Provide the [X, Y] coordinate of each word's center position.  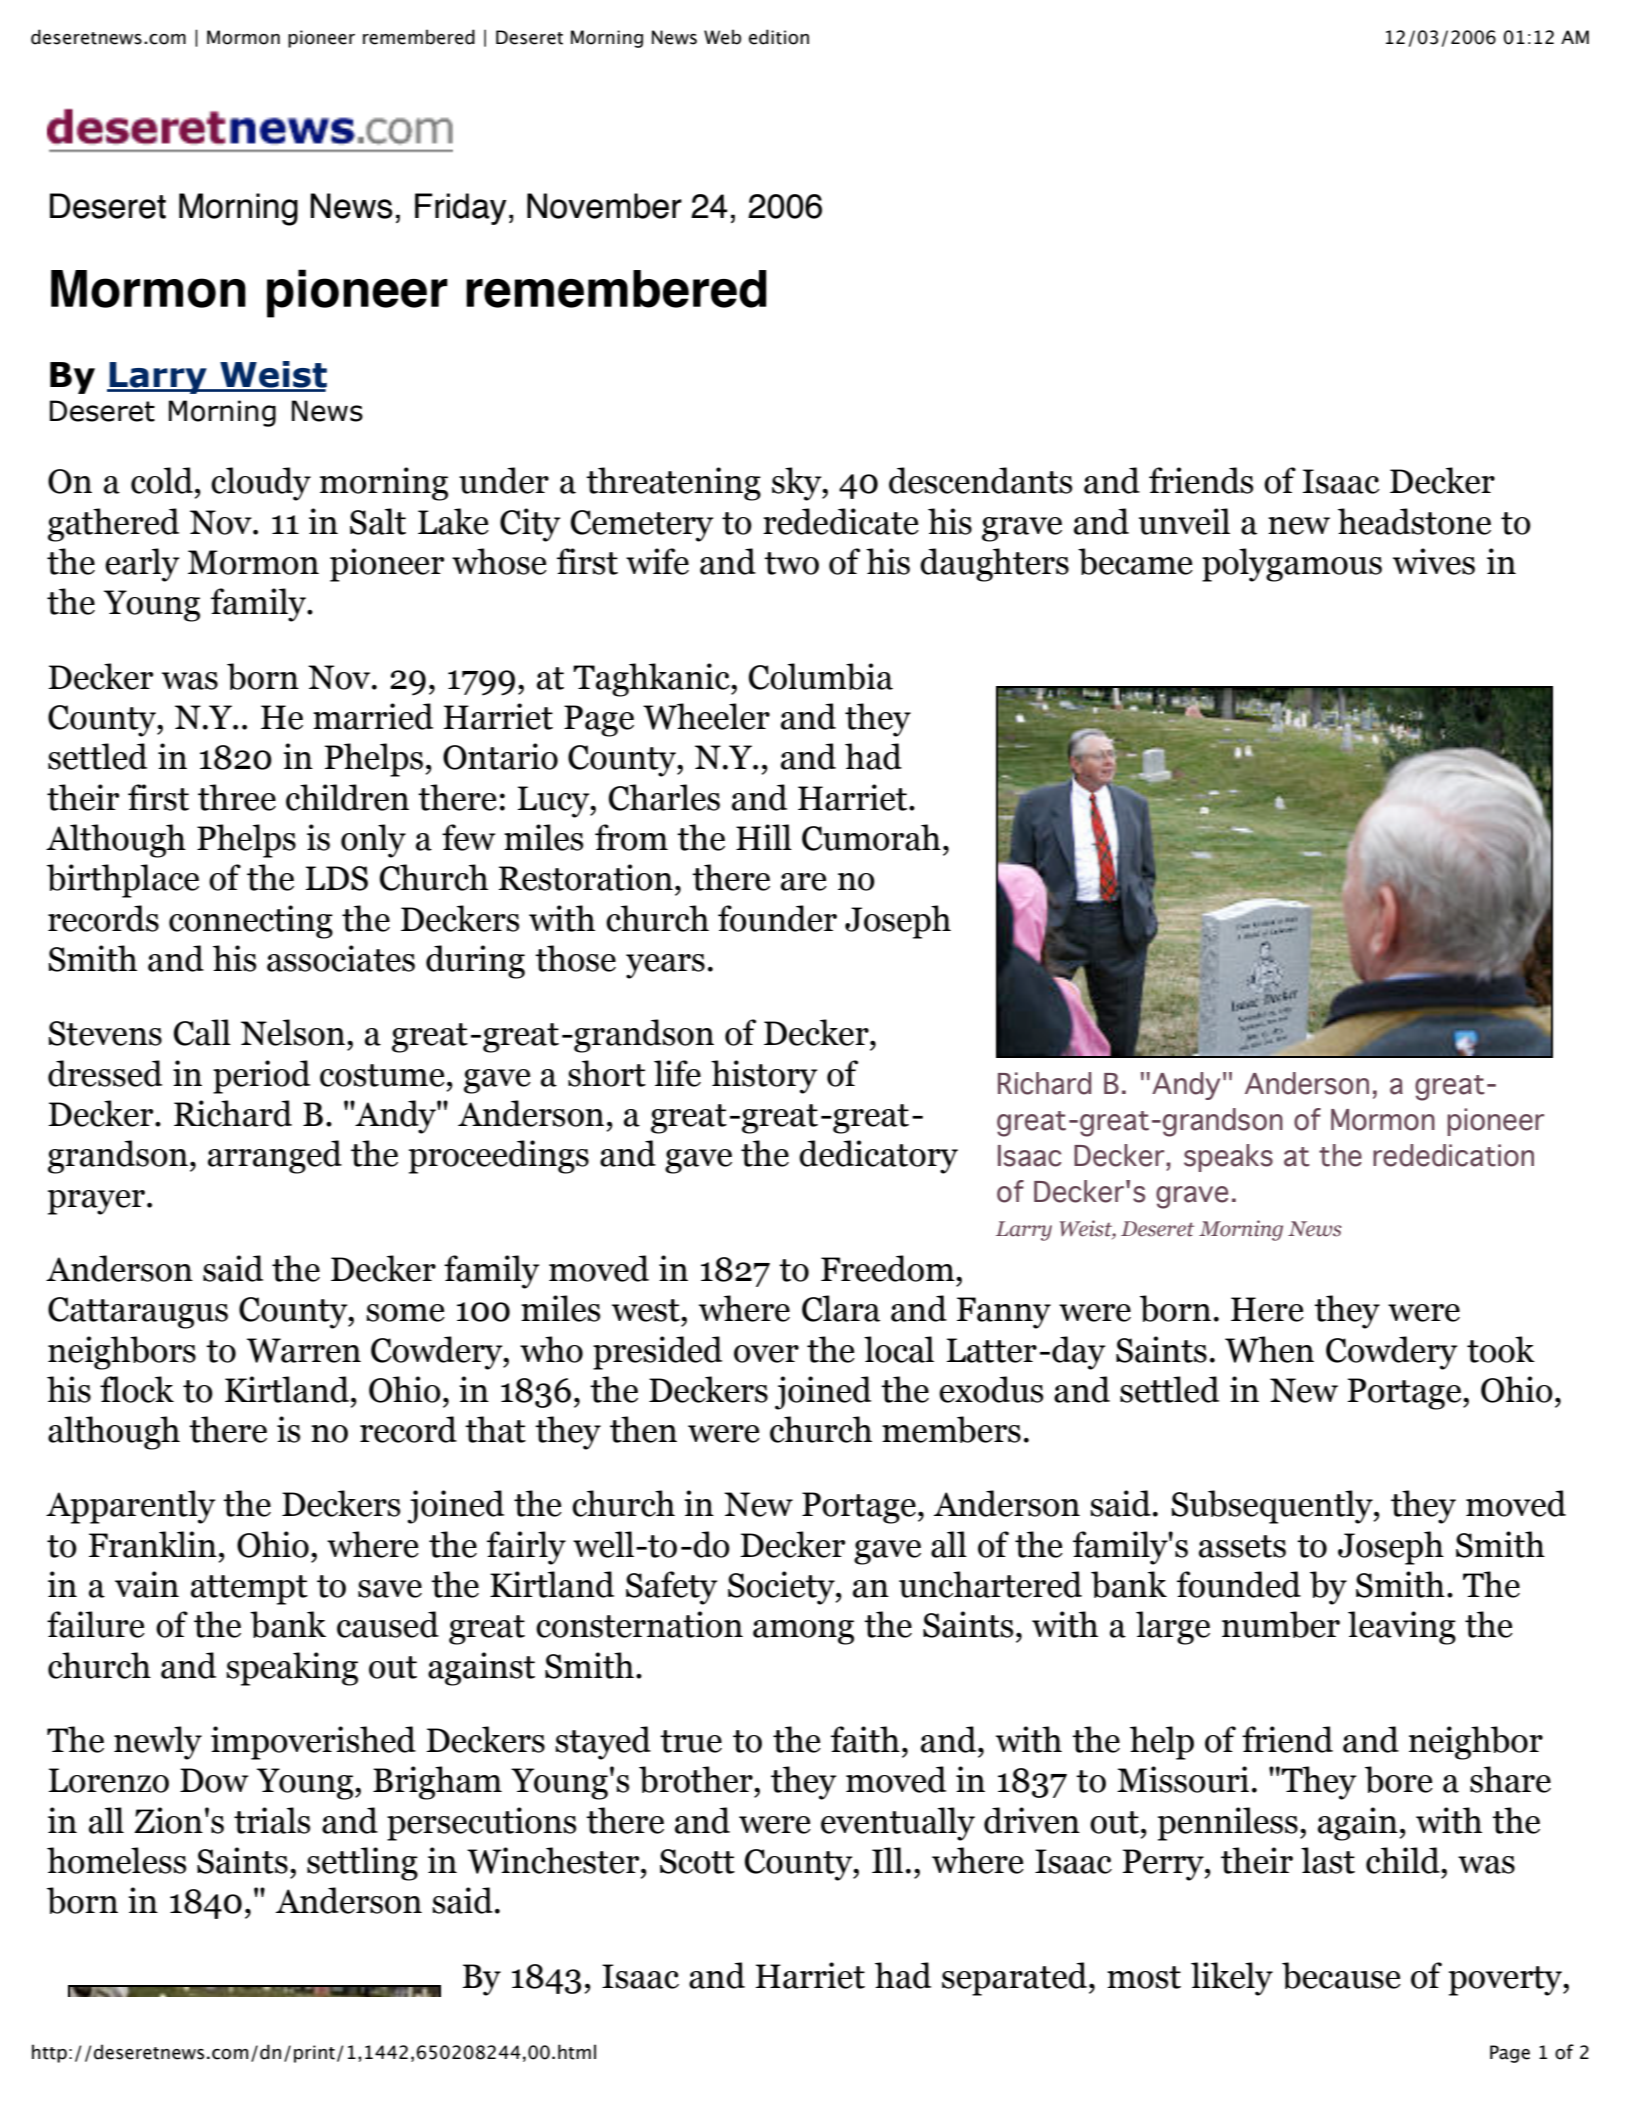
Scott [697, 1861]
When [1269, 1349]
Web [722, 37]
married [373, 716]
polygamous [1292, 565]
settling [362, 1864]
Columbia [821, 676]
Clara [841, 1308]
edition [779, 37]
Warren [304, 1350]
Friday [460, 209]
